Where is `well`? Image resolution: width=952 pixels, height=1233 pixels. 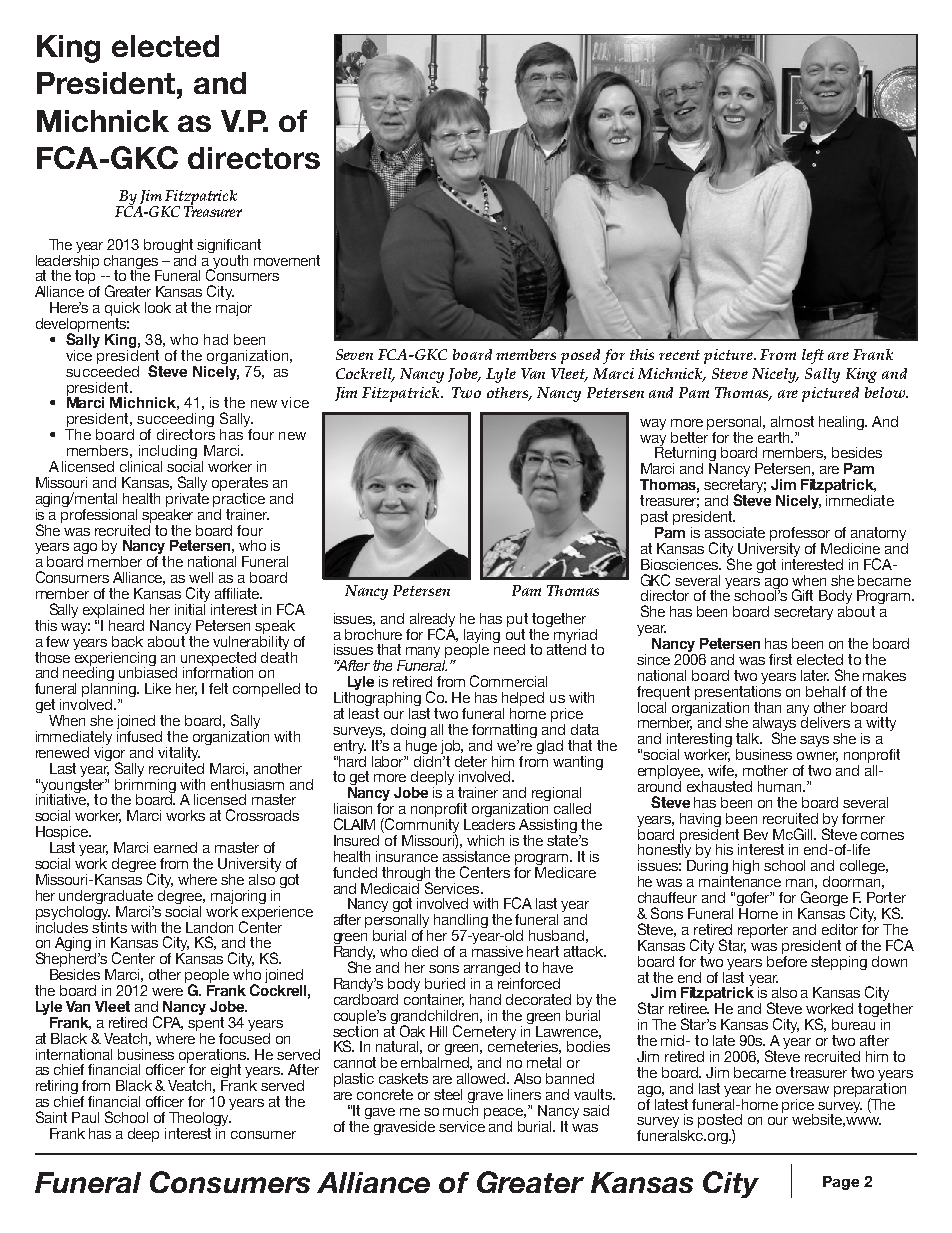 well is located at coordinates (201, 577).
